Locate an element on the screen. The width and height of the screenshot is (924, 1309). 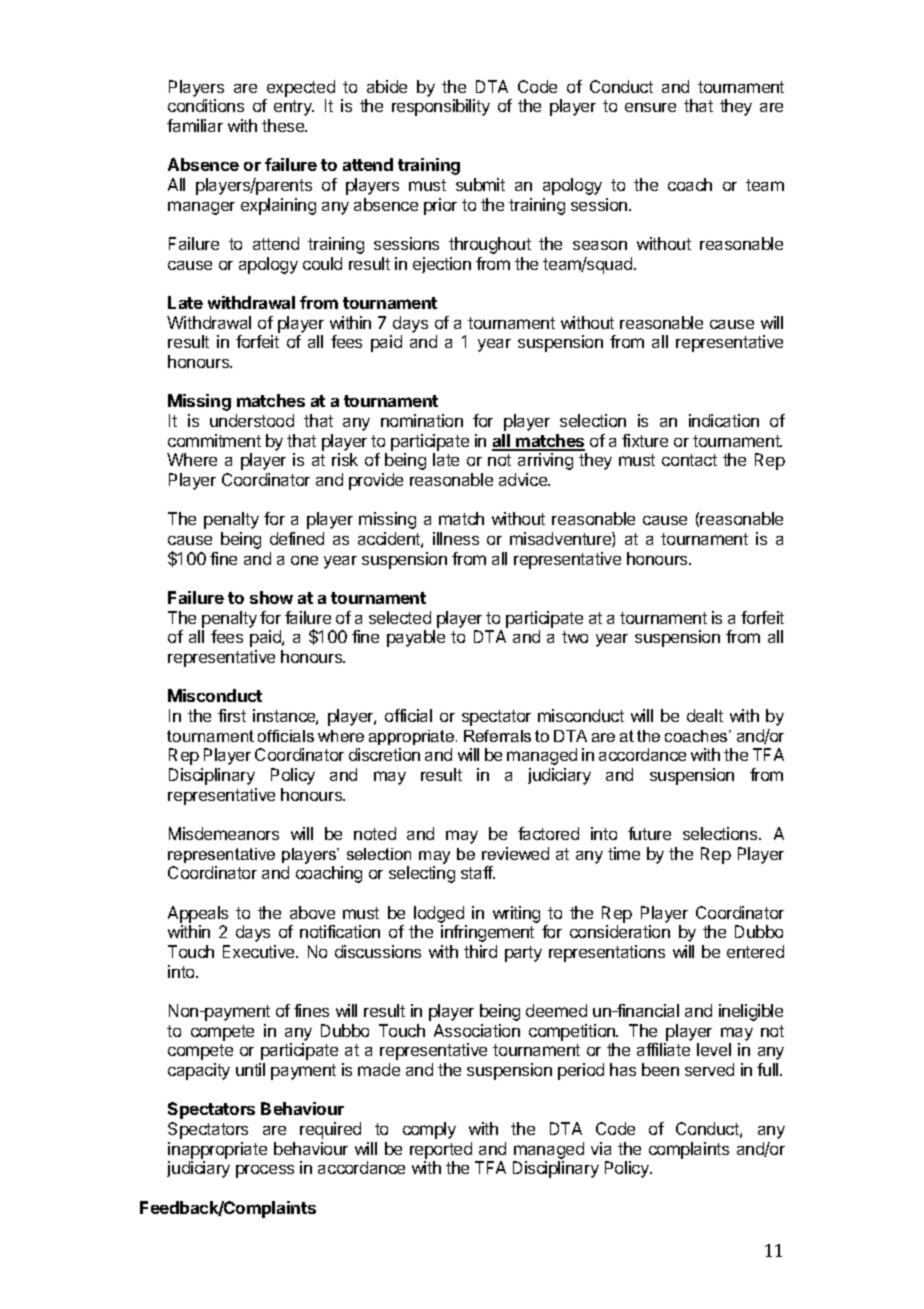
dealt is located at coordinates (705, 715).
